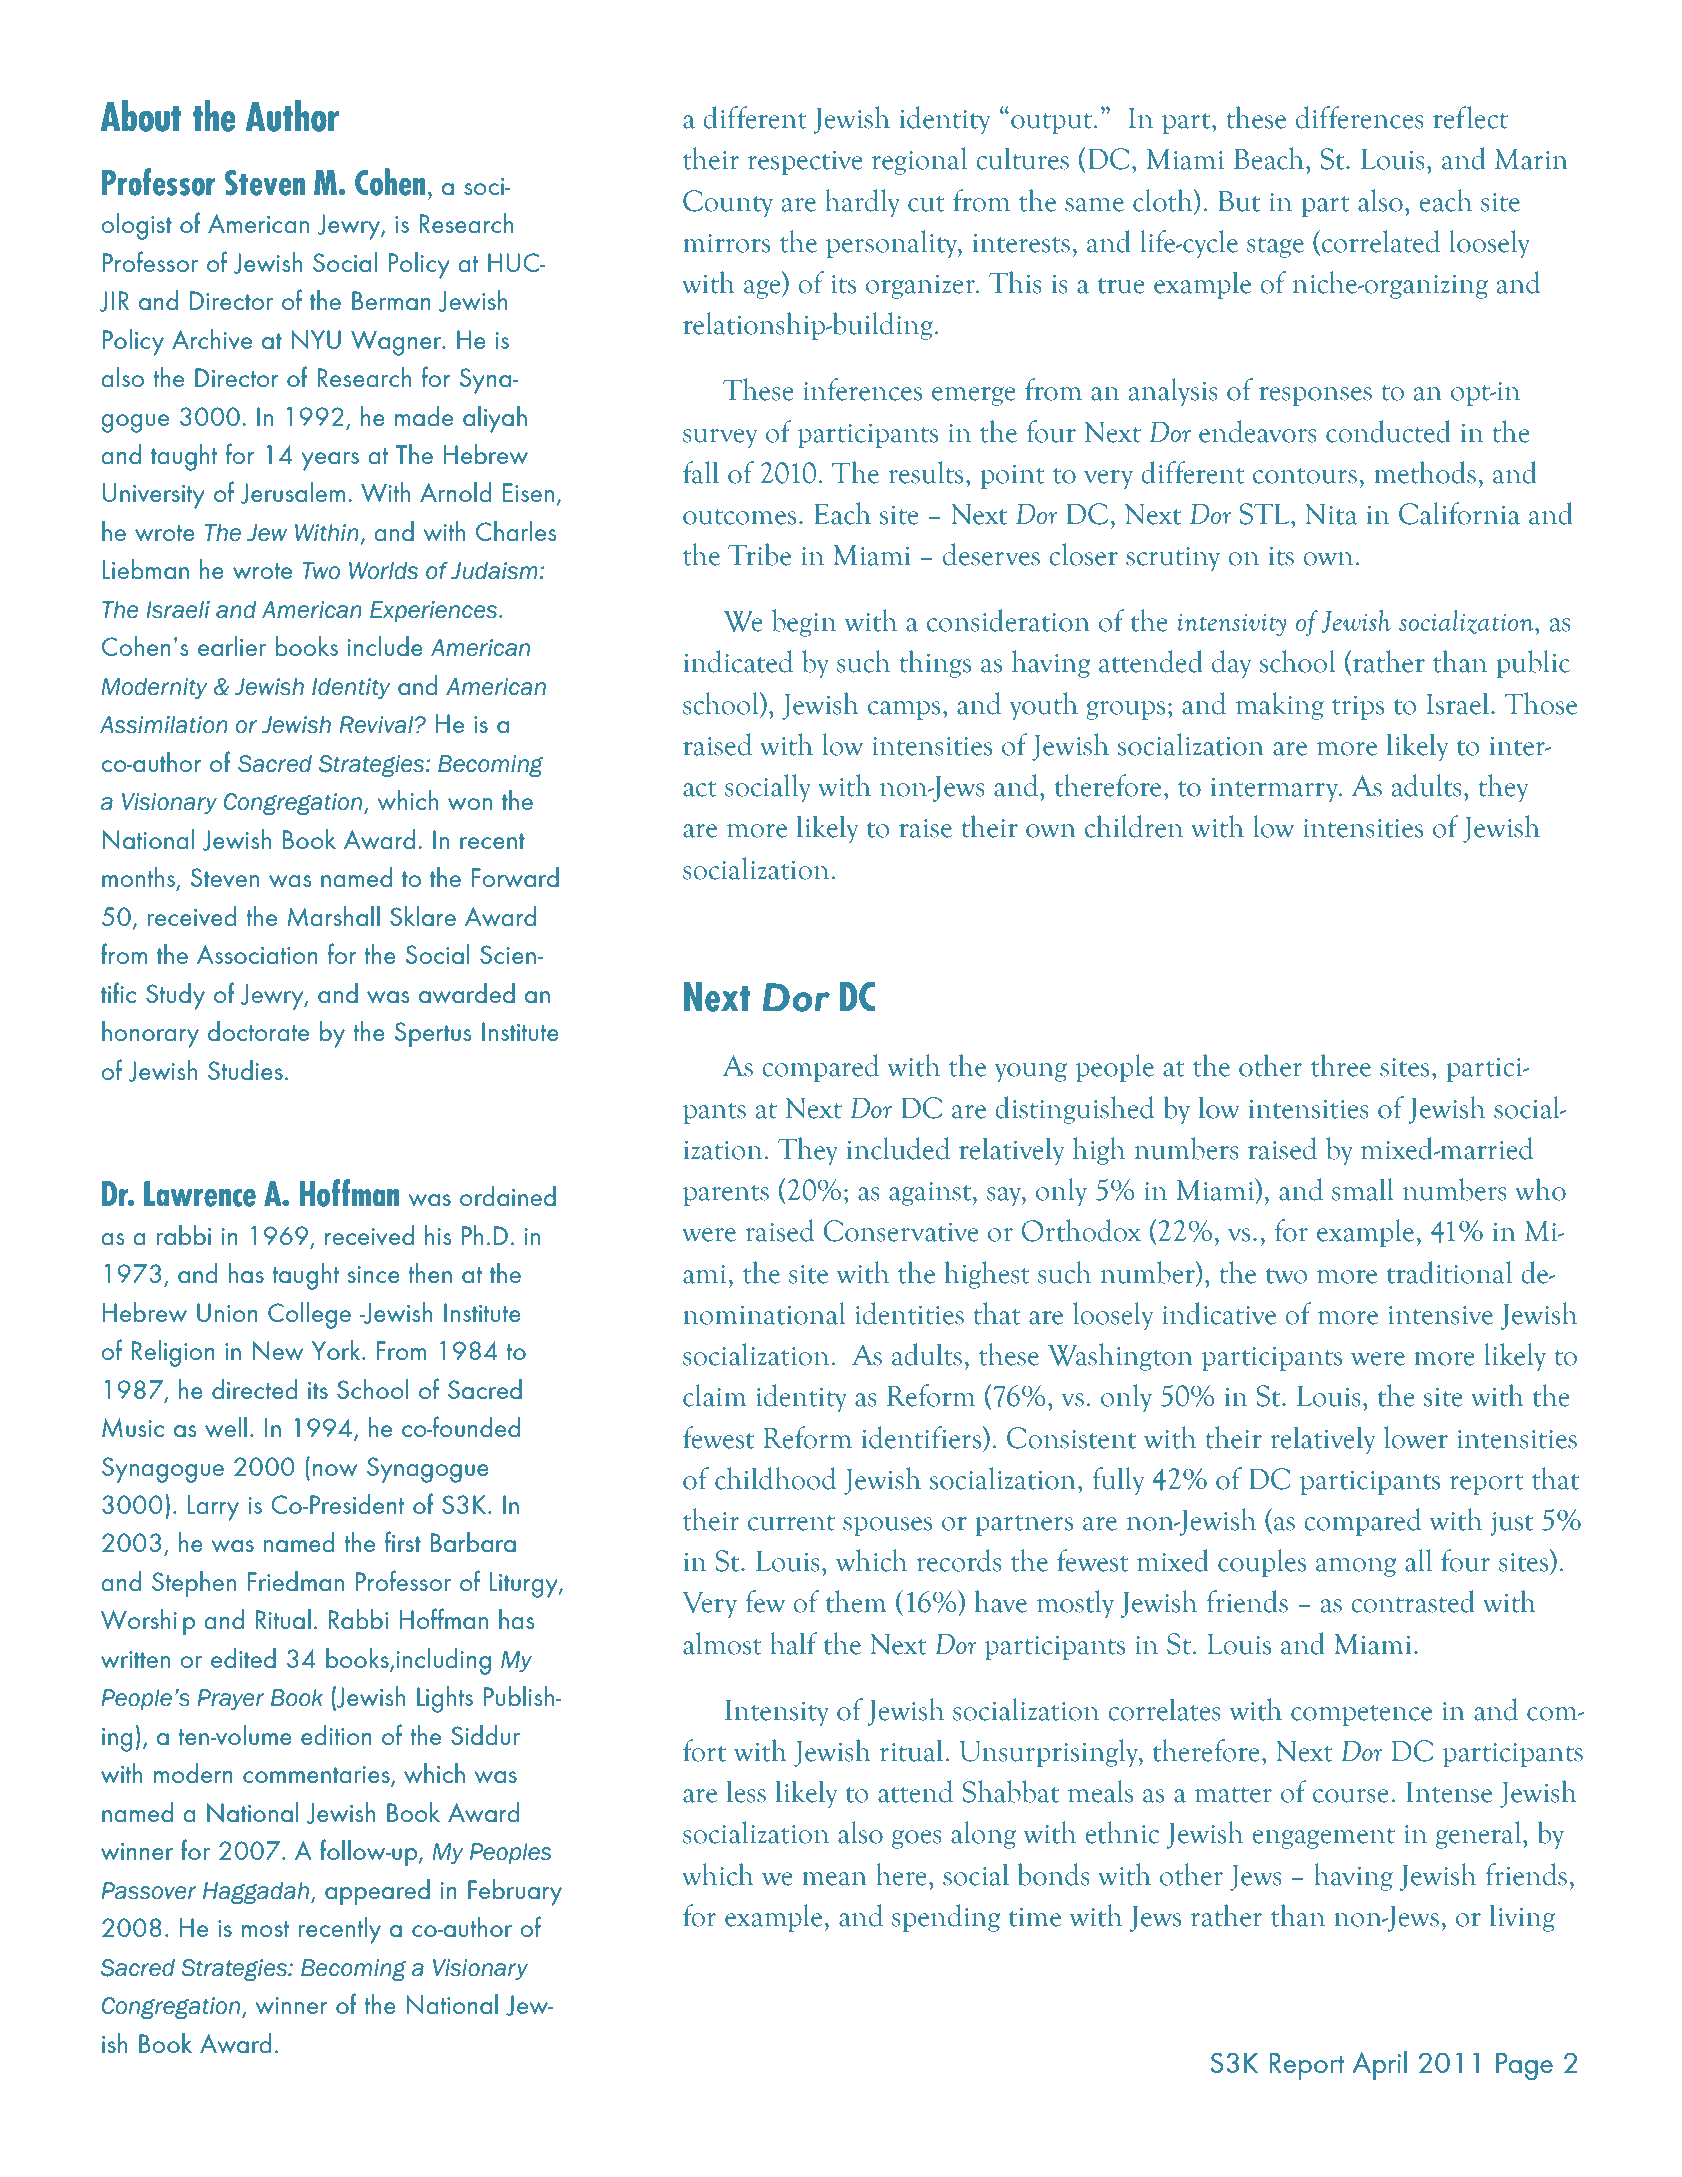  What do you see at coordinates (265, 183) in the screenshot?
I see `Steven` at bounding box center [265, 183].
